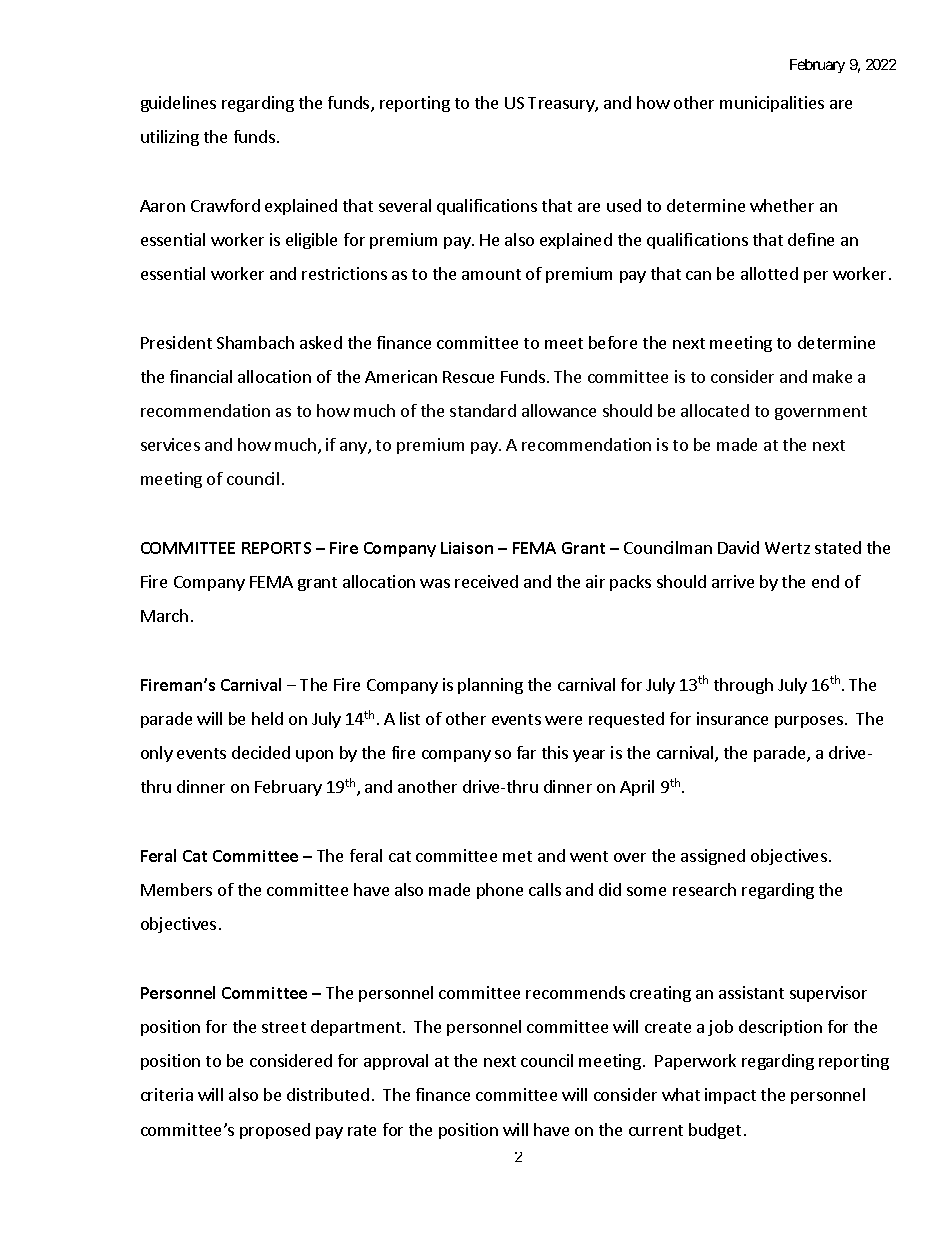 The image size is (952, 1233). Describe the element at coordinates (261, 752) in the screenshot. I see `decided` at that location.
